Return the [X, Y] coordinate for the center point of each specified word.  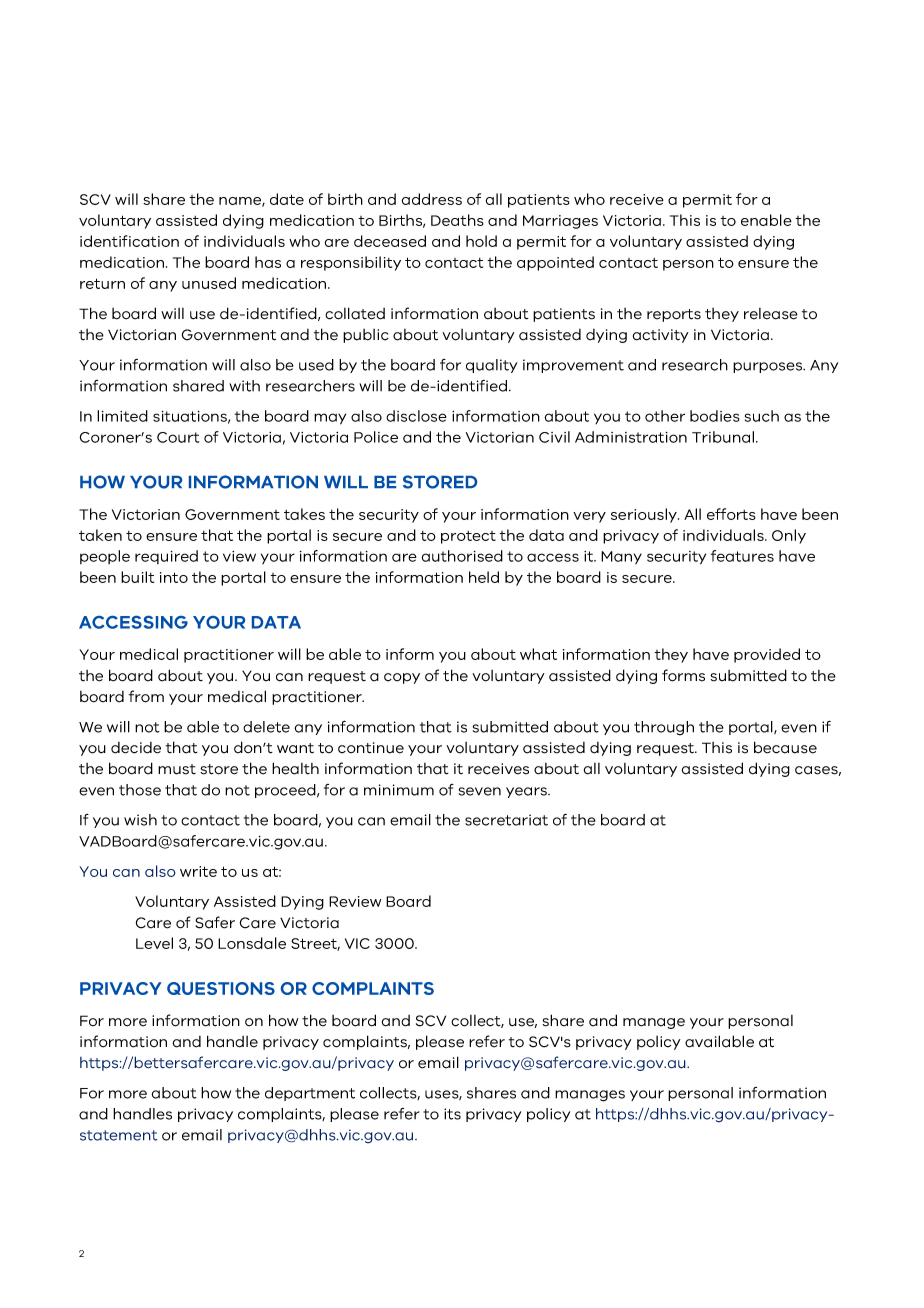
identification [129, 241]
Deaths [457, 220]
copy [402, 678]
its [452, 1114]
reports [674, 315]
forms [683, 675]
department [310, 1094]
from [146, 696]
